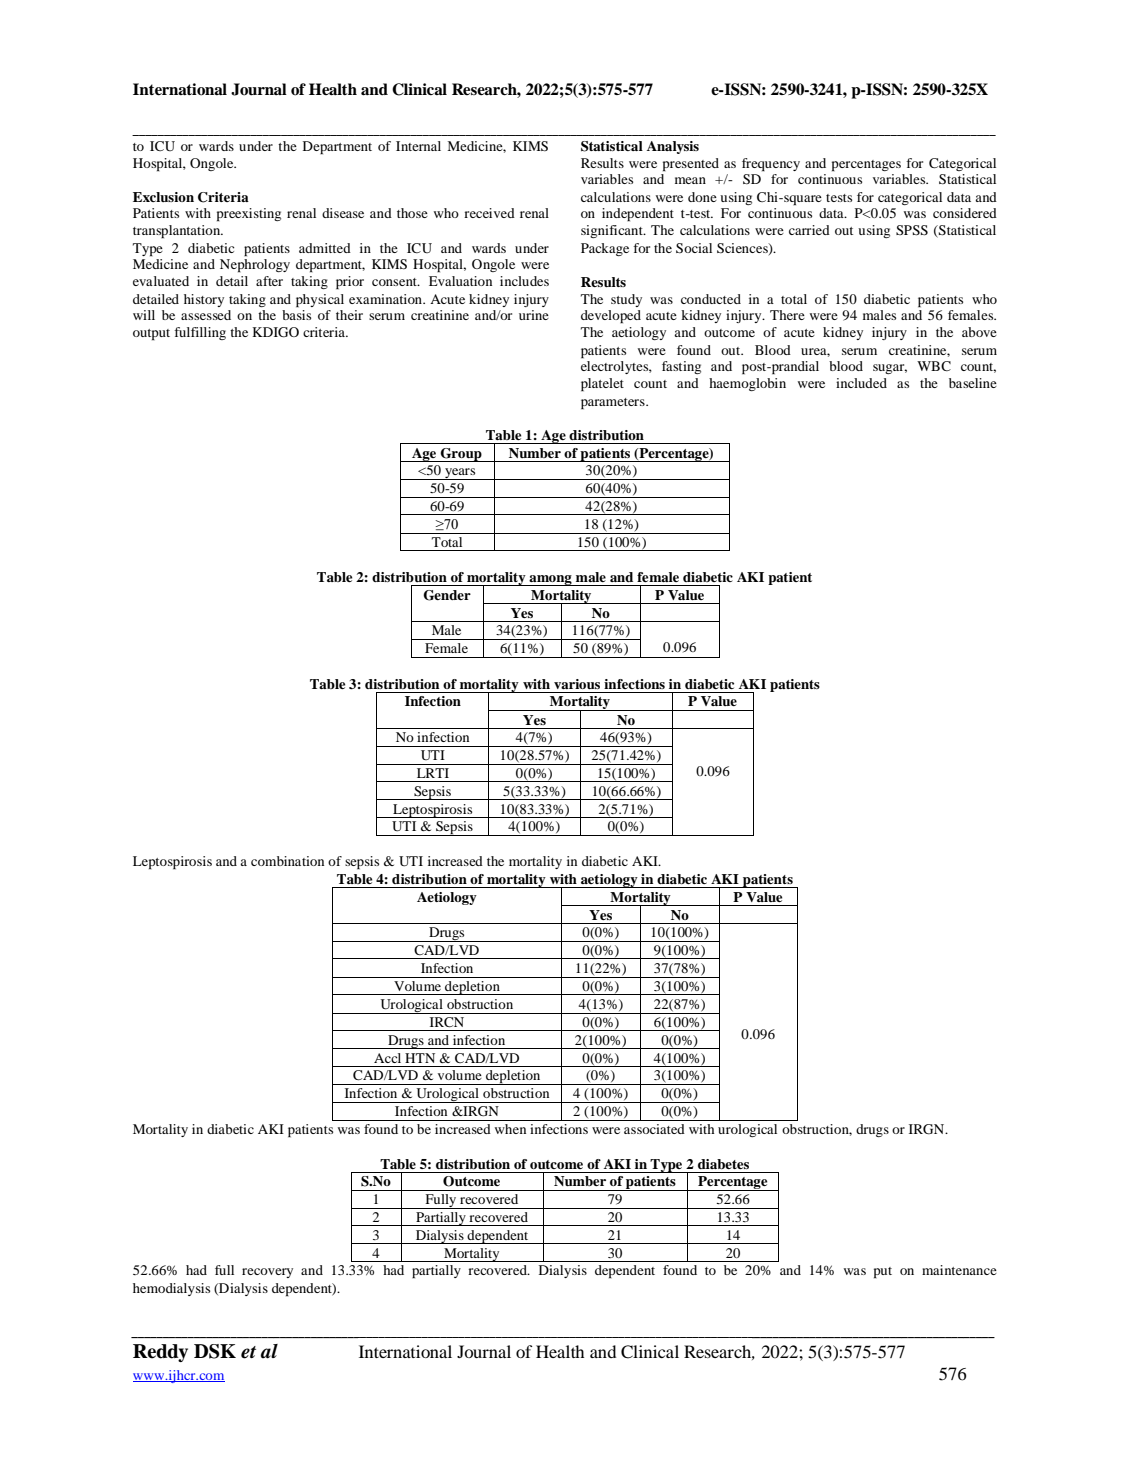 The height and width of the screenshot is (1462, 1130). What do you see at coordinates (723, 1164) in the screenshot?
I see `diabetes` at bounding box center [723, 1164].
